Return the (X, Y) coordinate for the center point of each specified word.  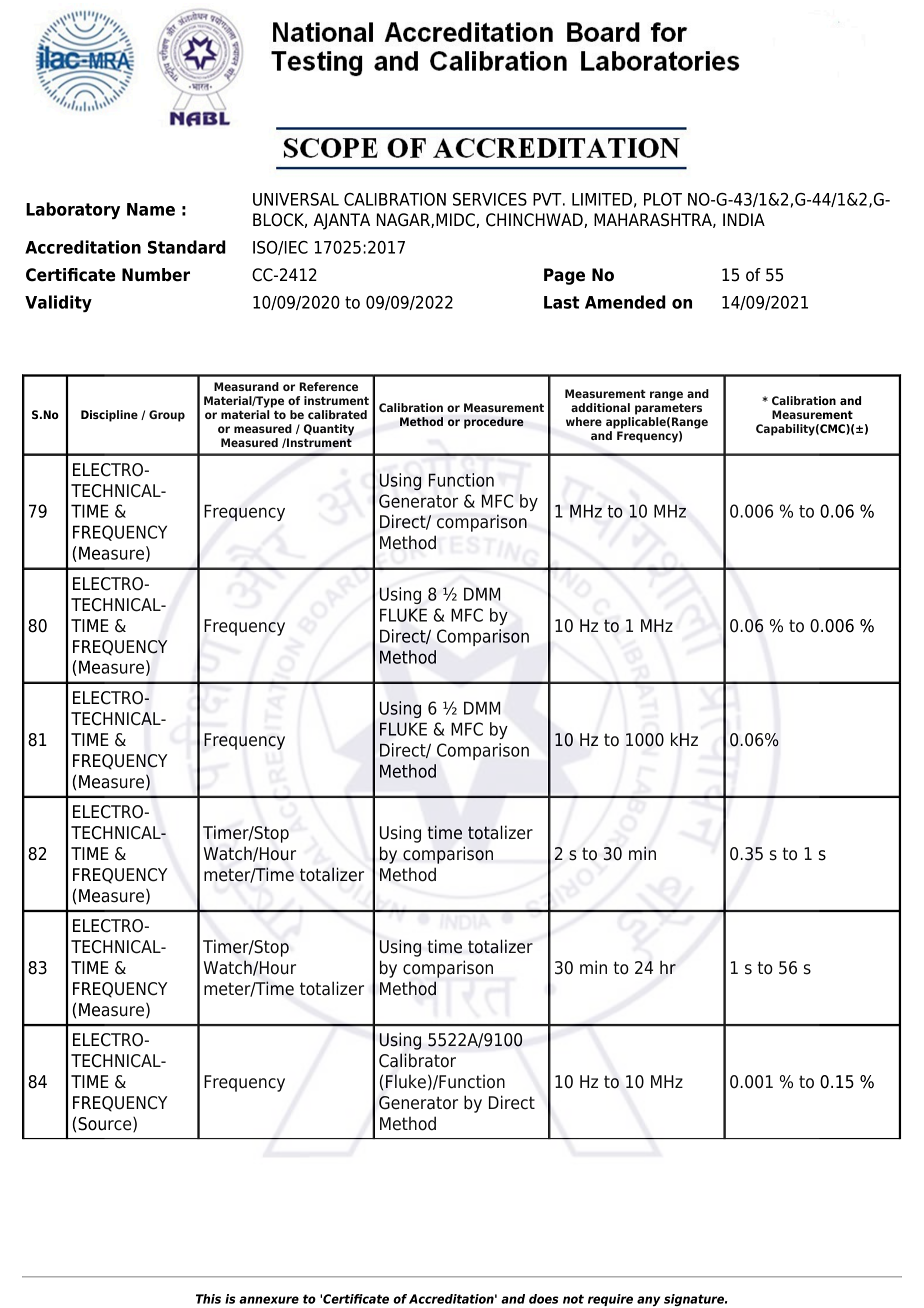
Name (151, 209)
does (543, 1299)
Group (167, 416)
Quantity (329, 430)
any (648, 1301)
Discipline (109, 416)
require (610, 1300)
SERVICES (490, 199)
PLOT (663, 199)
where (584, 421)
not (573, 1299)
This (208, 1299)
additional (600, 407)
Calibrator (417, 1060)
